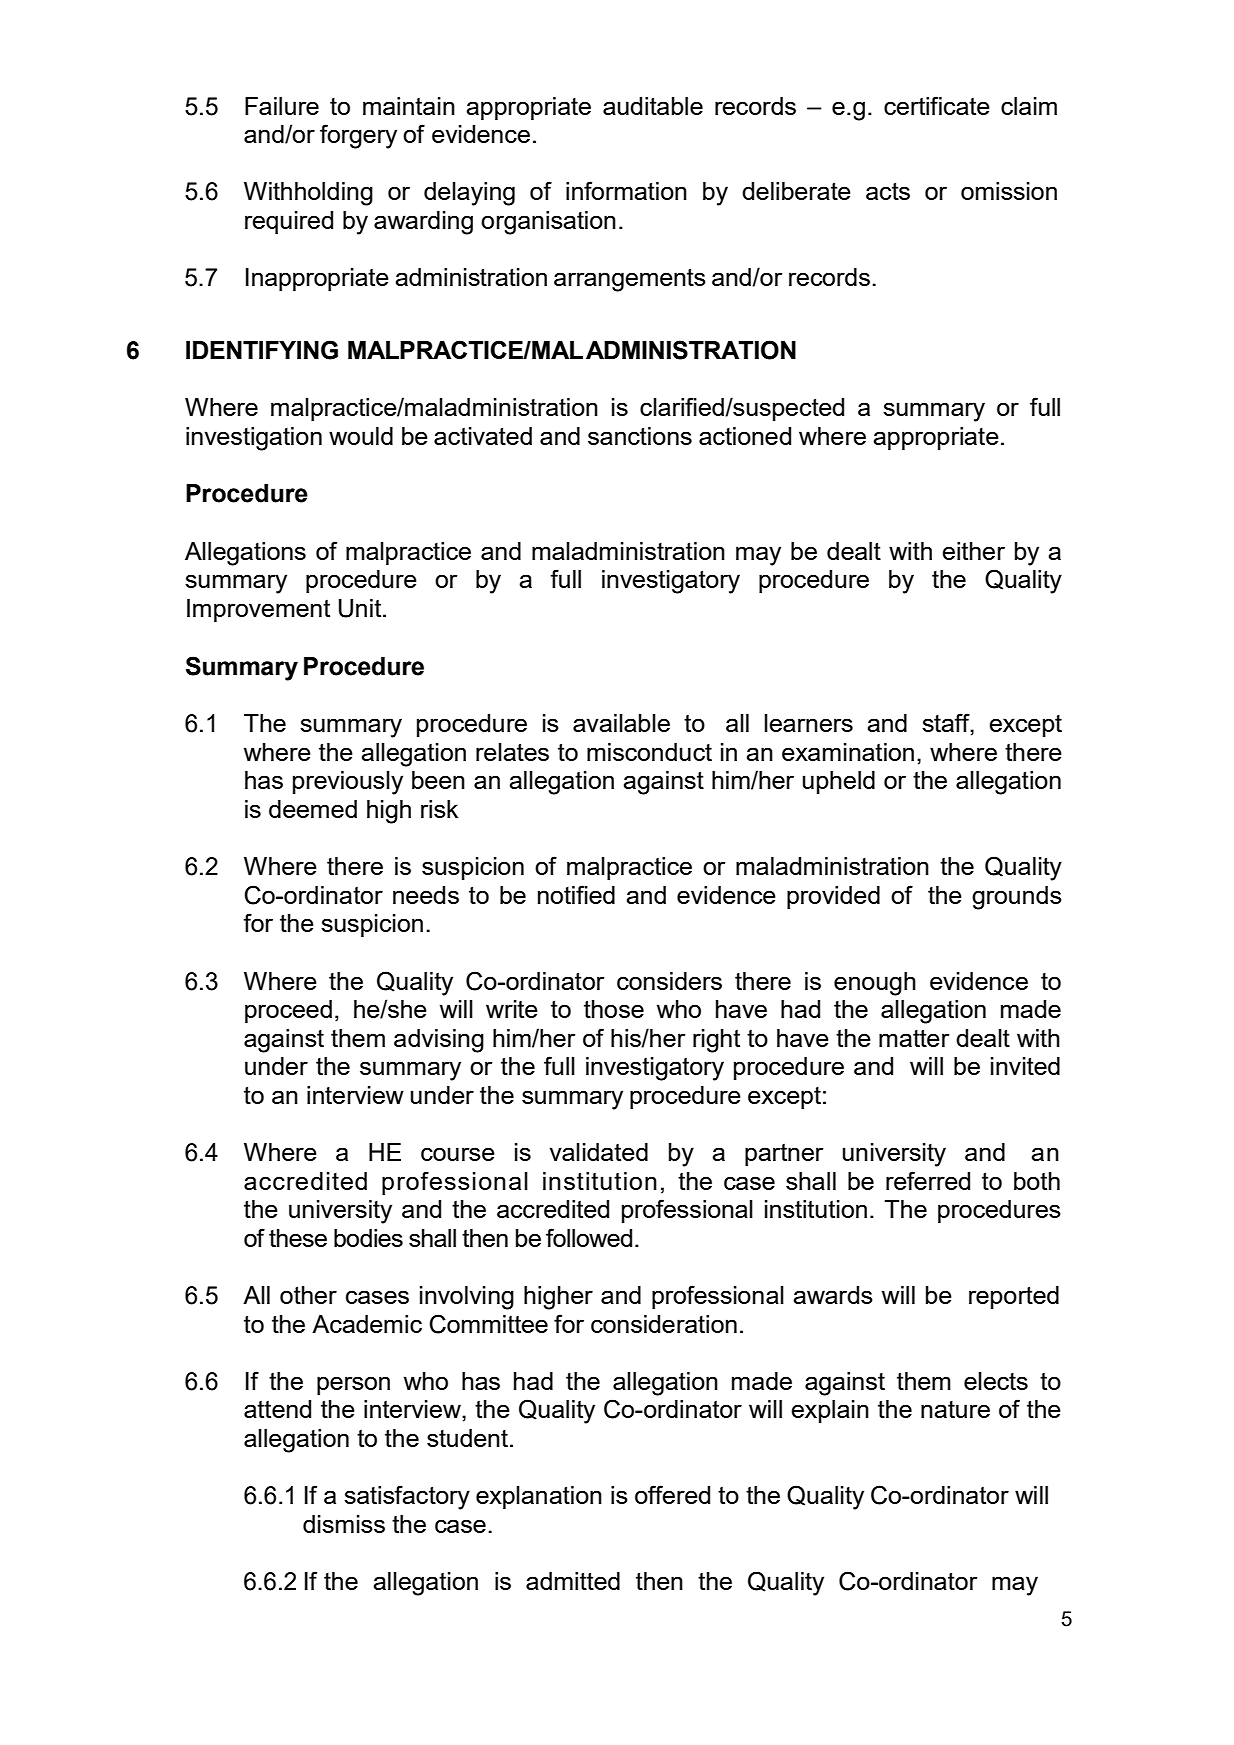 The height and width of the page is (1745, 1234). What do you see at coordinates (973, 551) in the page?
I see `either` at bounding box center [973, 551].
